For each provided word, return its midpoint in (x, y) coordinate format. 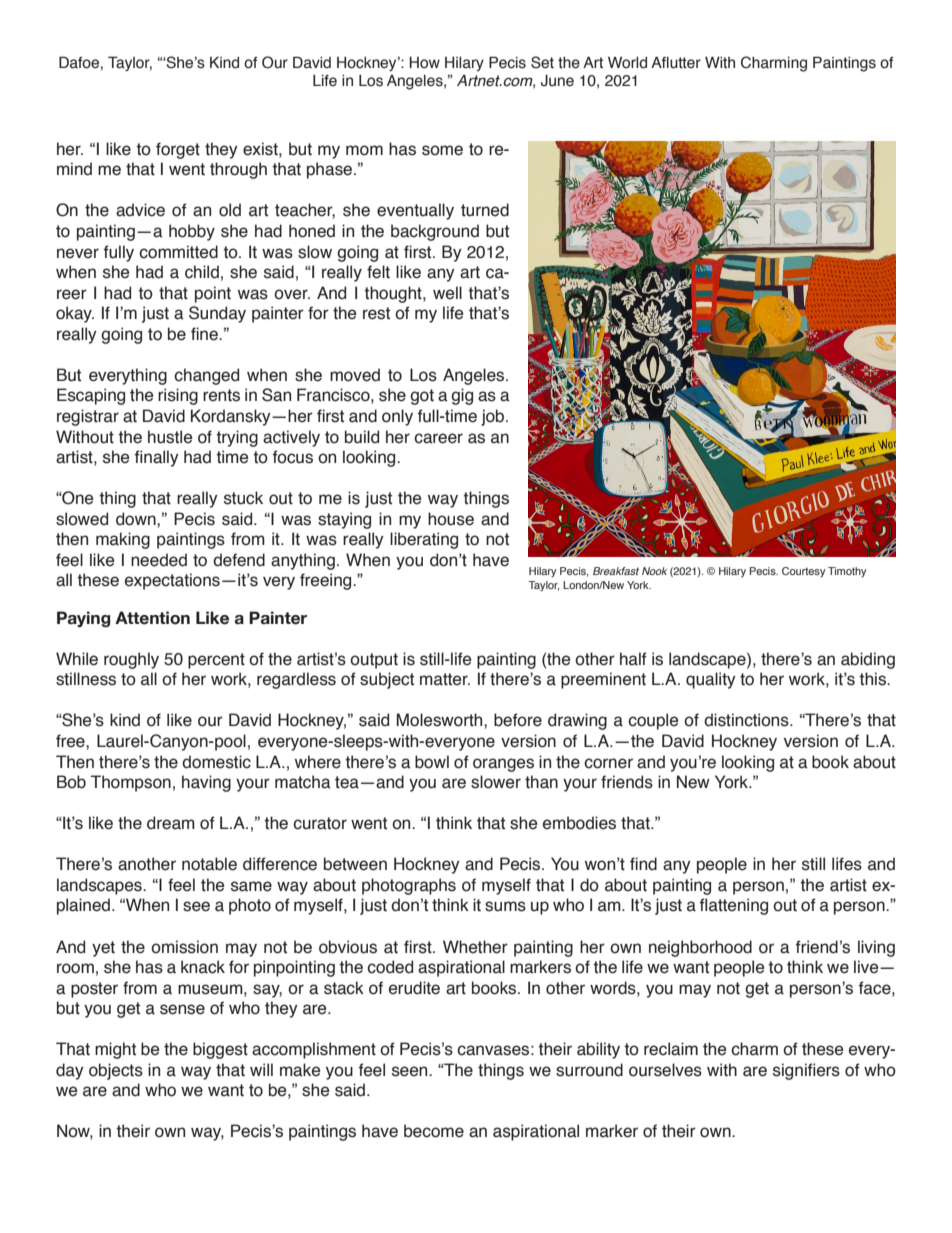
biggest (220, 1050)
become (434, 1131)
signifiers (806, 1071)
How (424, 63)
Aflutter (676, 63)
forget (178, 150)
